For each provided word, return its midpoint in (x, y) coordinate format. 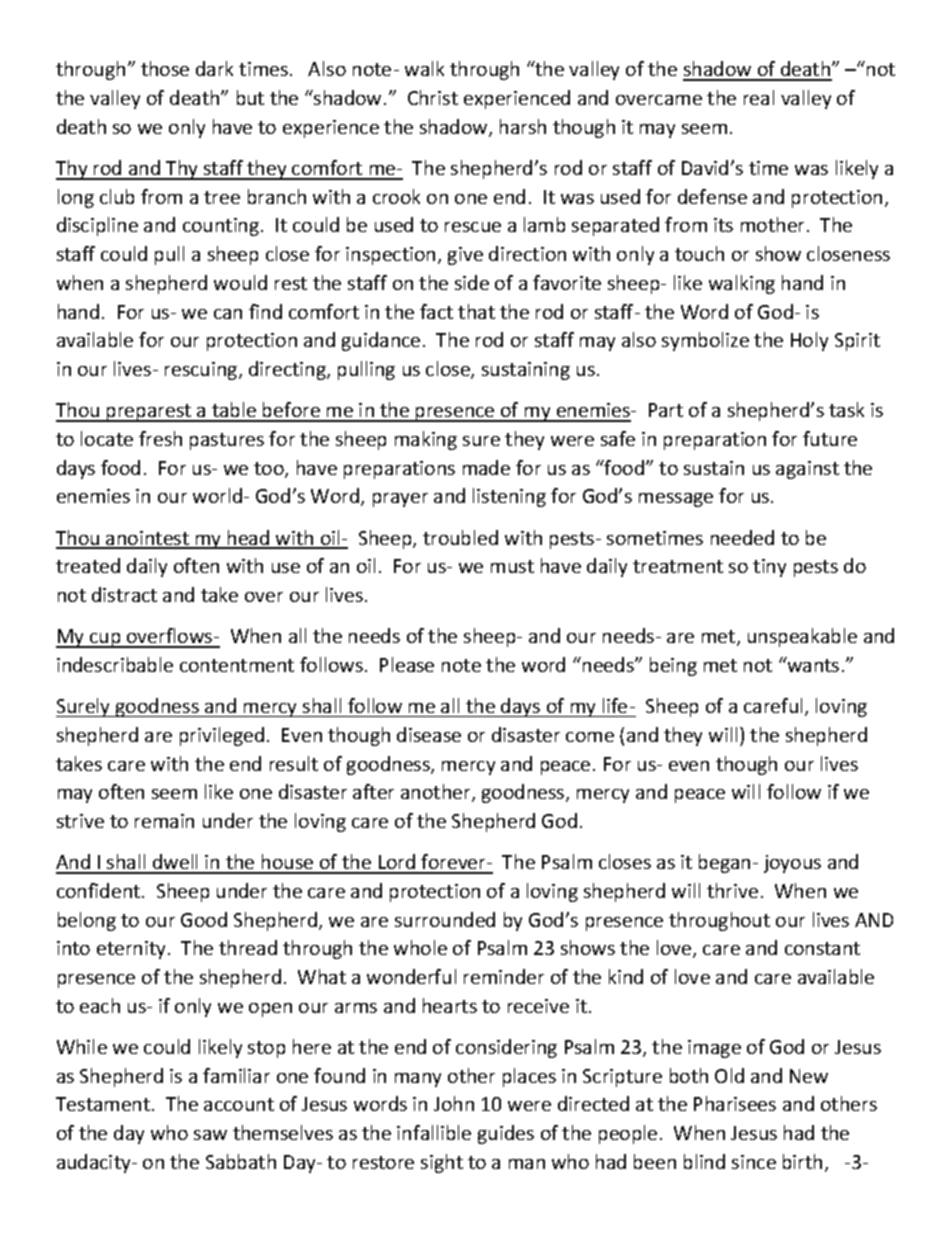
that (476, 311)
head (249, 539)
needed (742, 537)
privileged (222, 736)
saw (210, 1135)
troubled (460, 537)
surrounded (445, 919)
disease (429, 734)
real (759, 97)
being (673, 666)
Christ (433, 97)
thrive (732, 890)
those (165, 68)
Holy (809, 341)
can (228, 314)
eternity (133, 950)
